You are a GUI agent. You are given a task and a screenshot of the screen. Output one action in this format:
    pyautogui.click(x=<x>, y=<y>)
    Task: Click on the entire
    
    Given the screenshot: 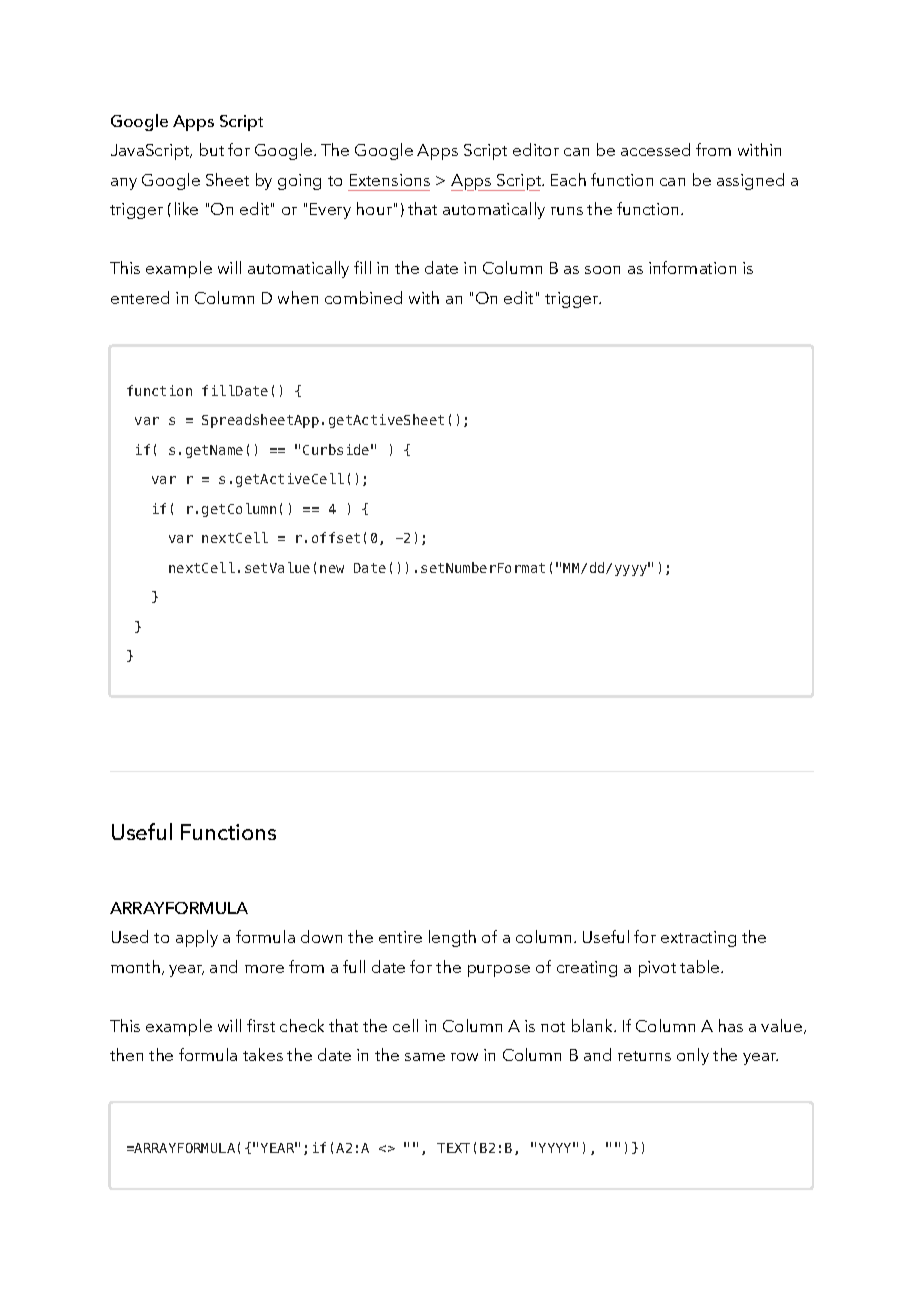 What is the action you would take?
    pyautogui.click(x=400, y=937)
